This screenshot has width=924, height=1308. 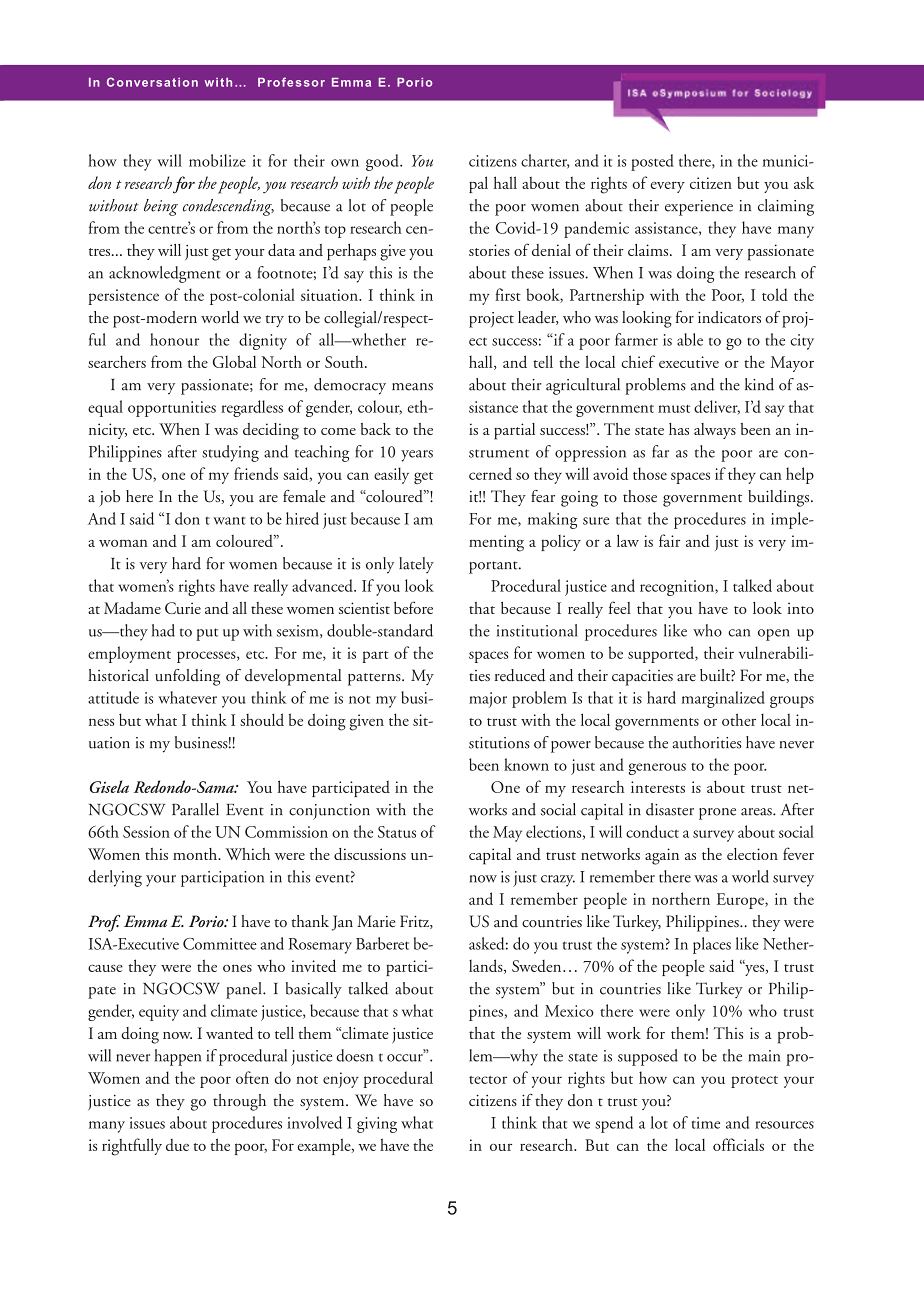 I want to click on means, so click(x=412, y=387).
